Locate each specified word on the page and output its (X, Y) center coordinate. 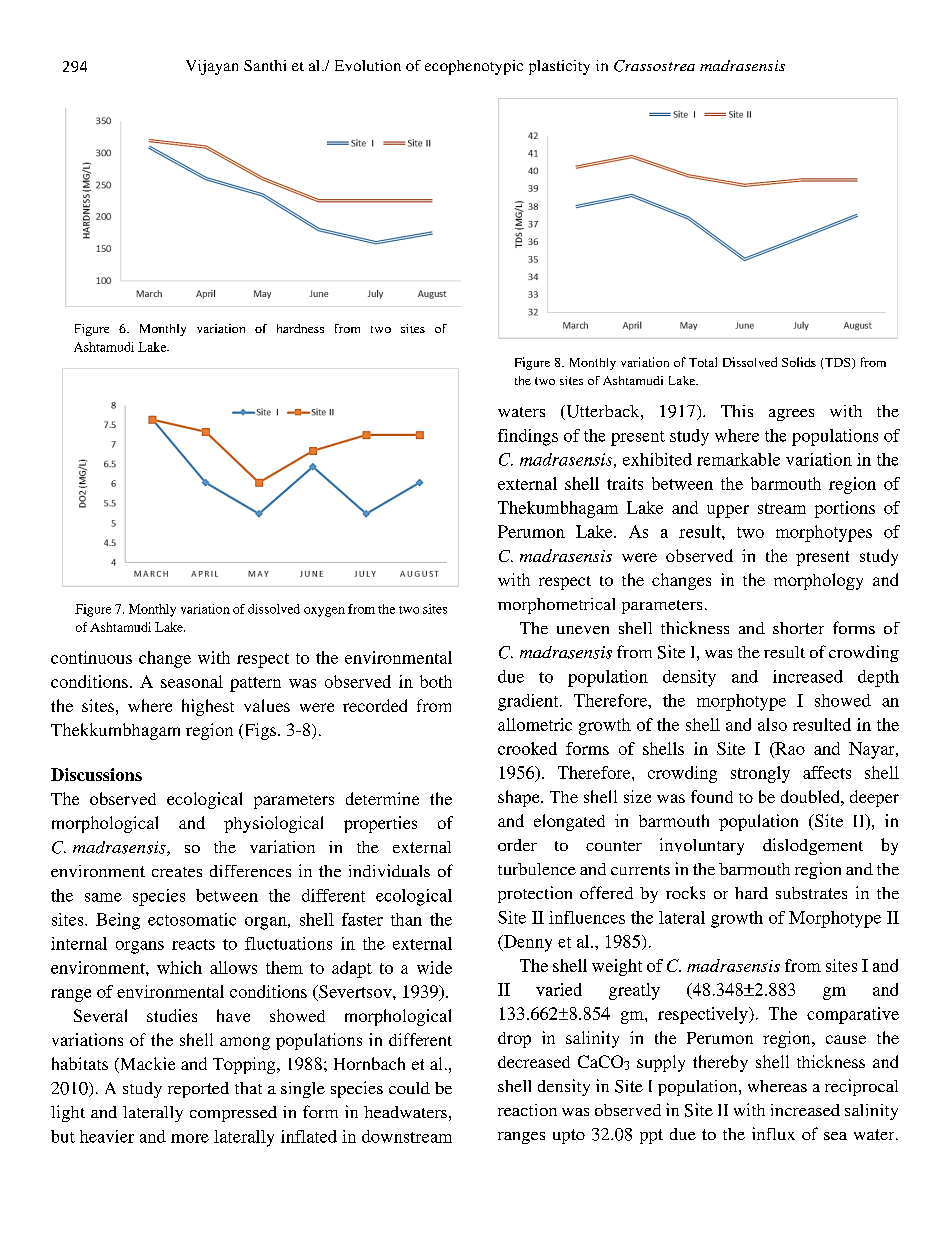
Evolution (368, 65)
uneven (583, 630)
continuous (91, 657)
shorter (798, 628)
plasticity (559, 67)
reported (198, 1090)
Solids (799, 362)
